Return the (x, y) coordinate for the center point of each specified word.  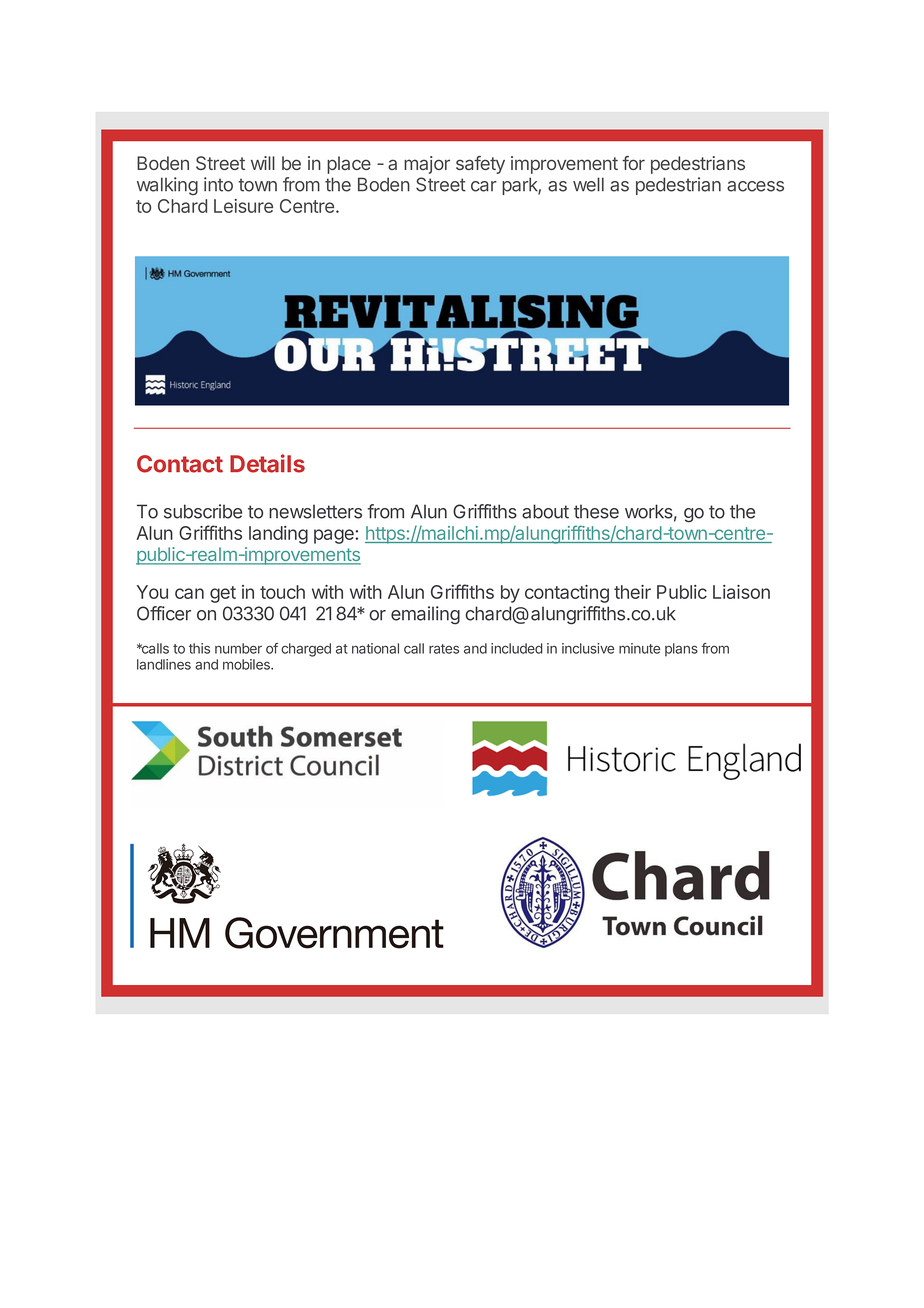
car (484, 186)
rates (444, 649)
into (218, 184)
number (238, 648)
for (633, 163)
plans (681, 650)
